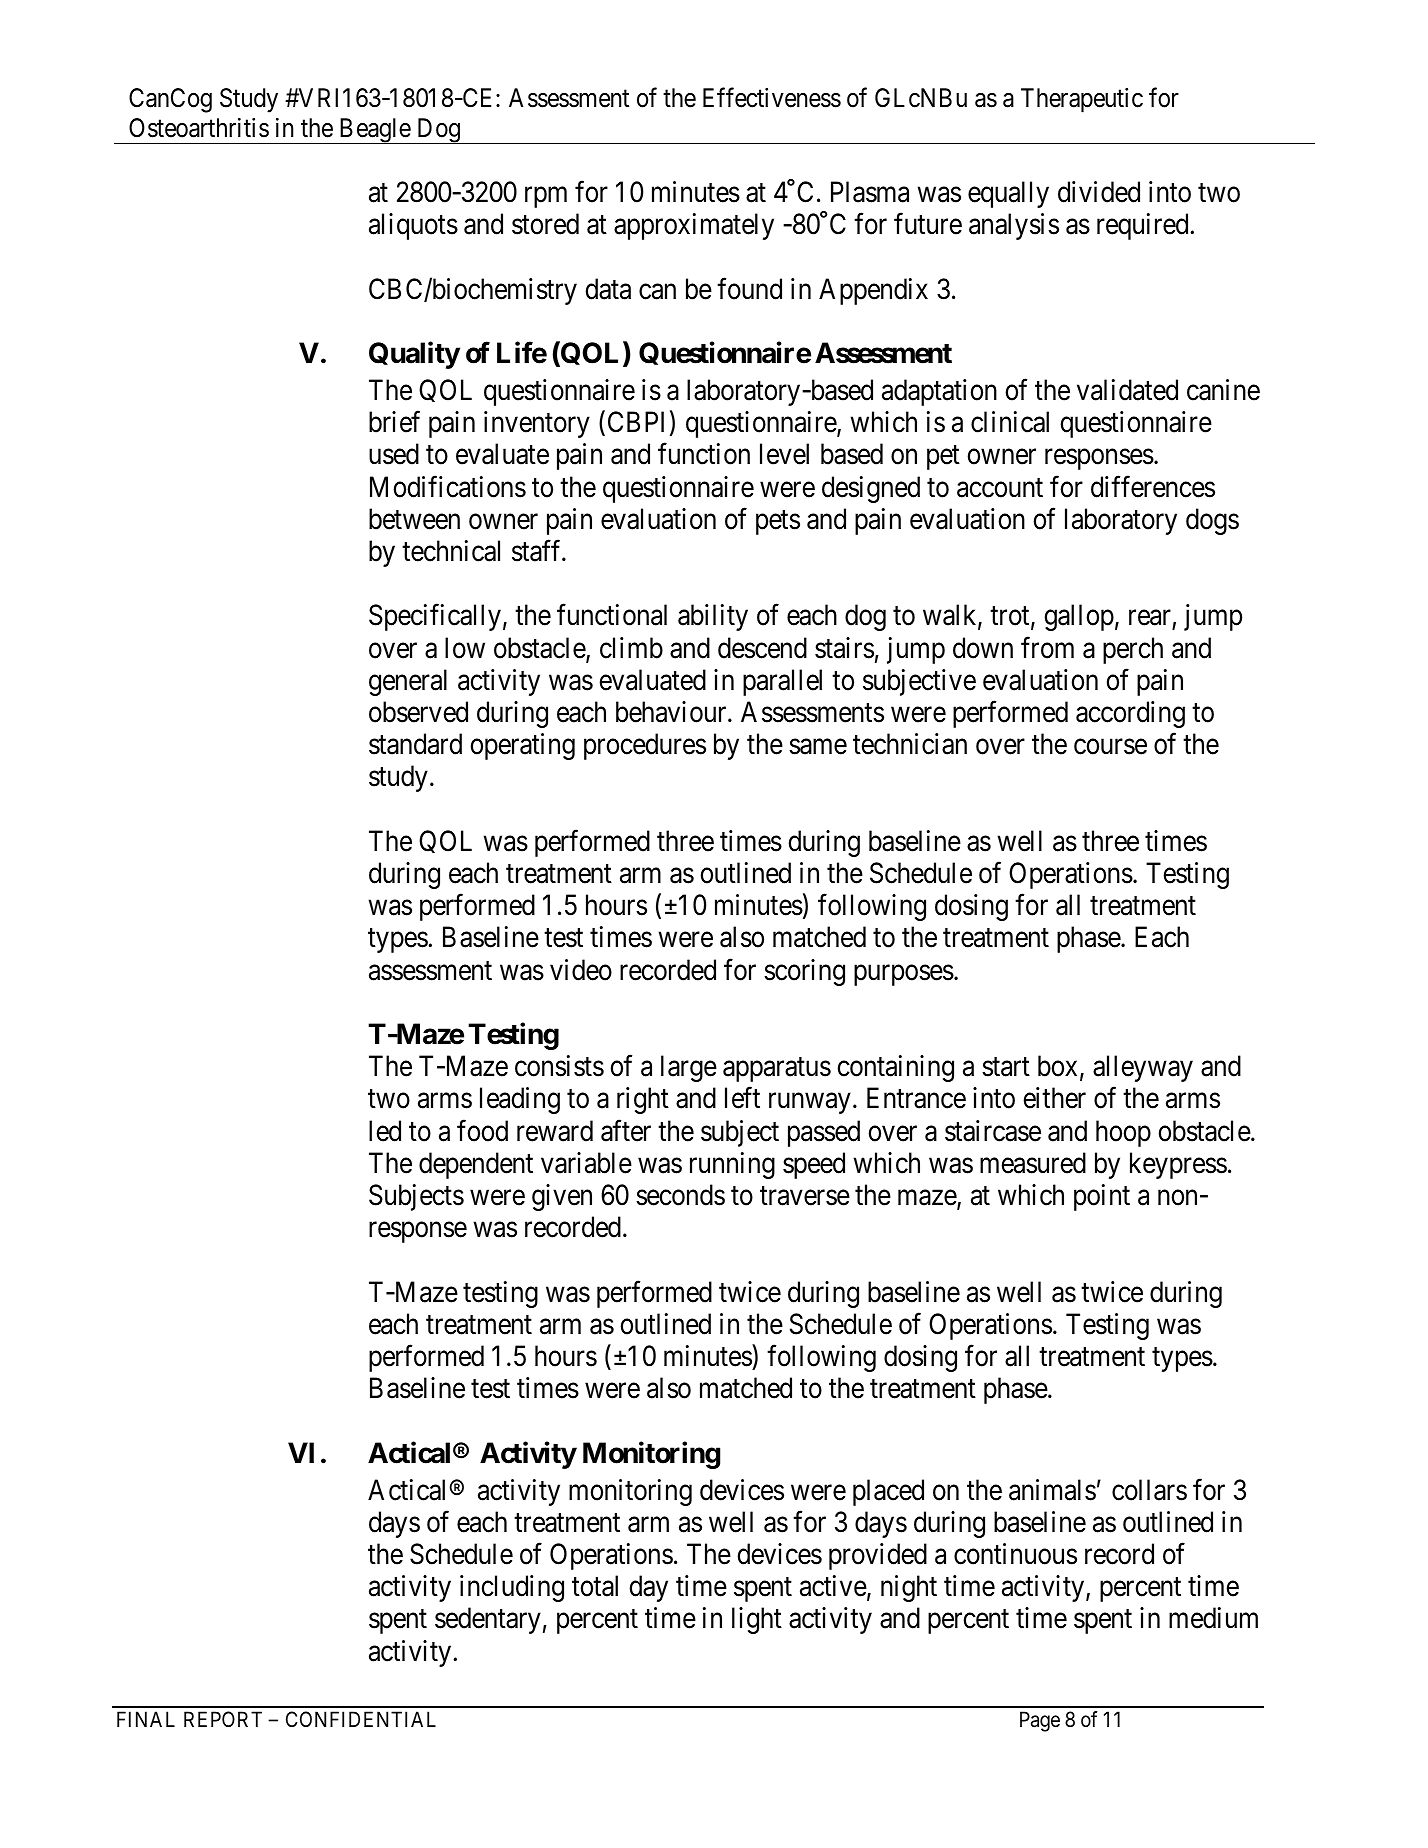 This image has width=1428, height=1848. I want to click on video, so click(581, 970).
